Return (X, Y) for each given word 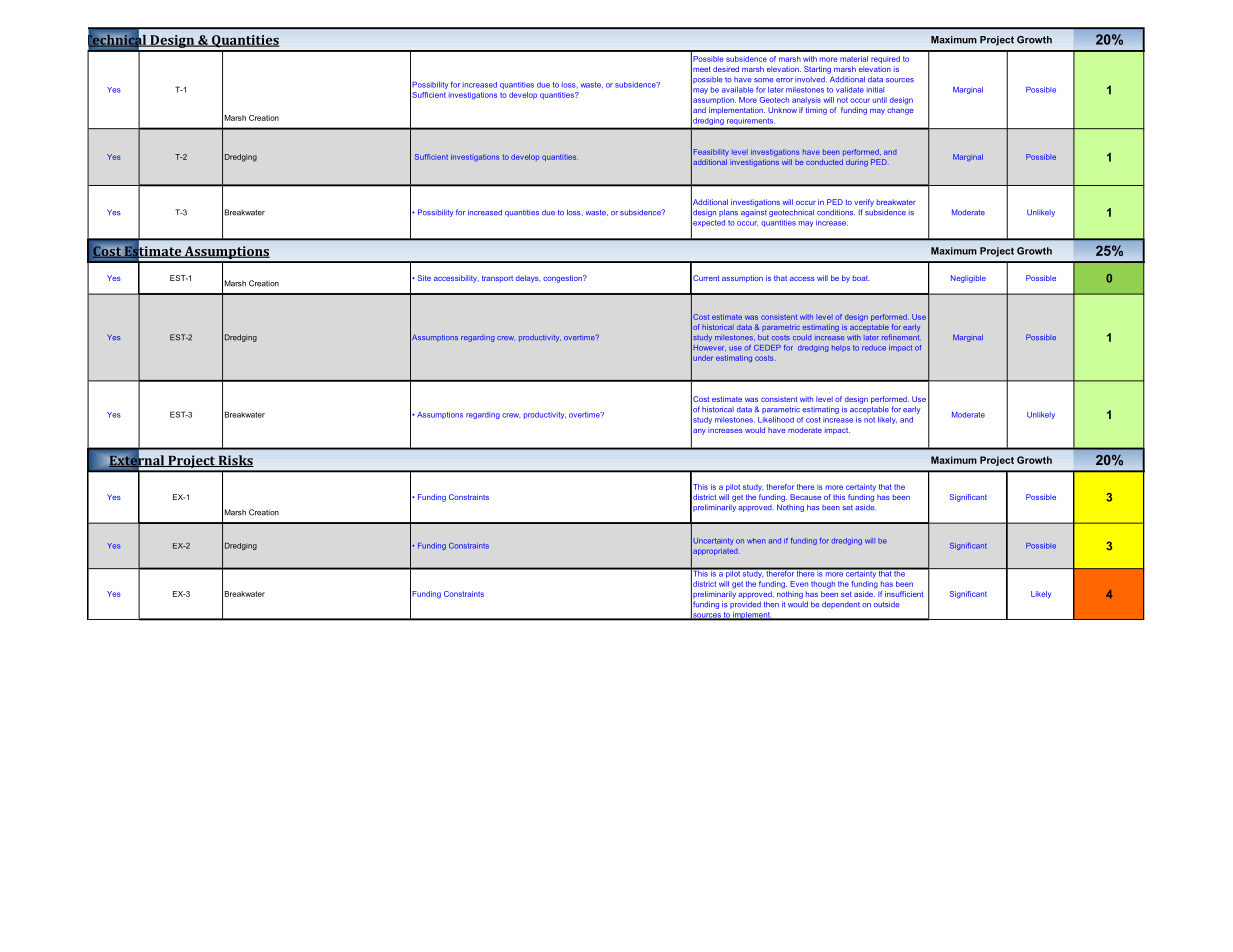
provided (745, 605)
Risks (235, 461)
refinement (901, 337)
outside (886, 604)
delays (528, 279)
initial (875, 90)
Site (424, 278)
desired (726, 69)
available (737, 90)
